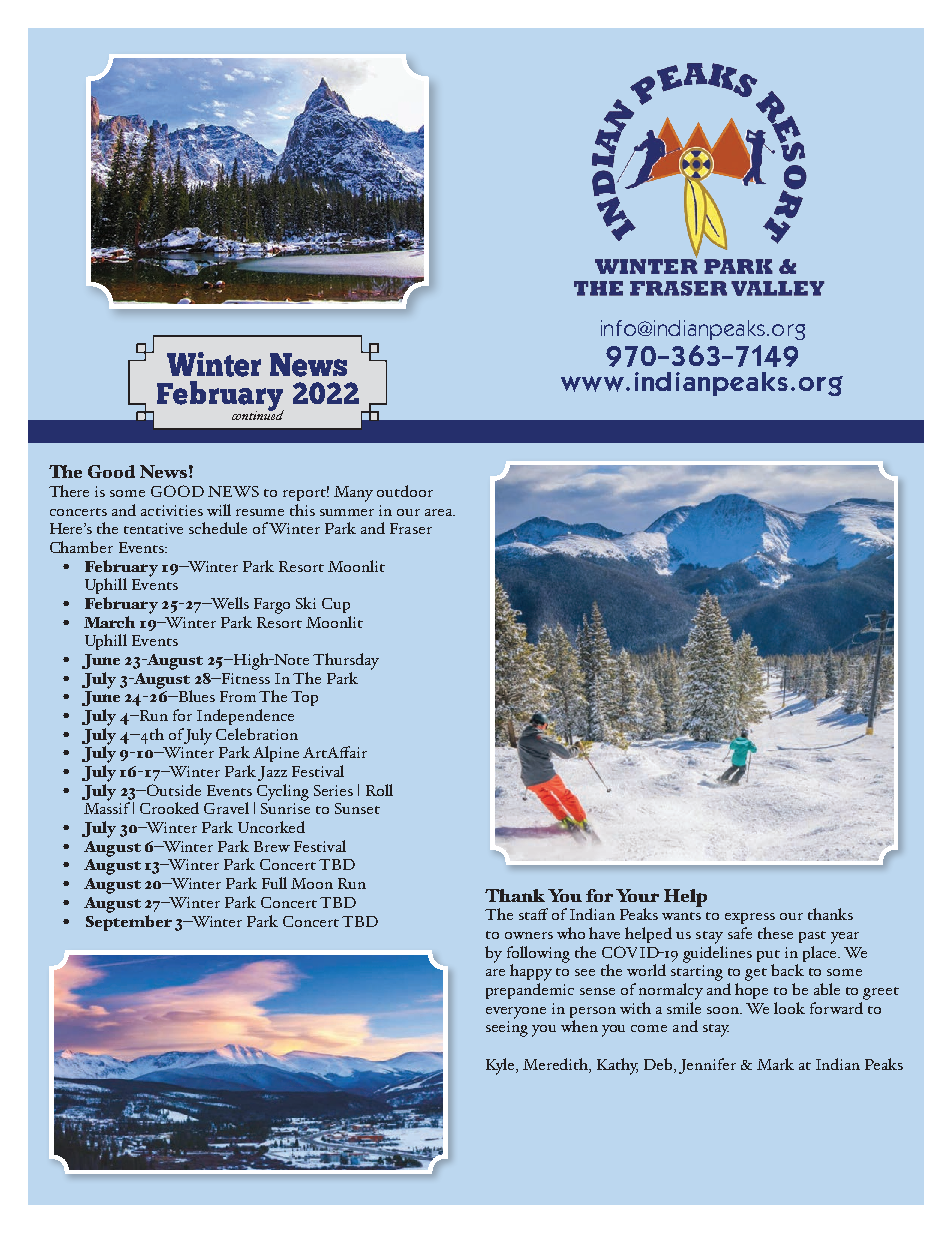 The image size is (952, 1233). I want to click on Your, so click(637, 895).
